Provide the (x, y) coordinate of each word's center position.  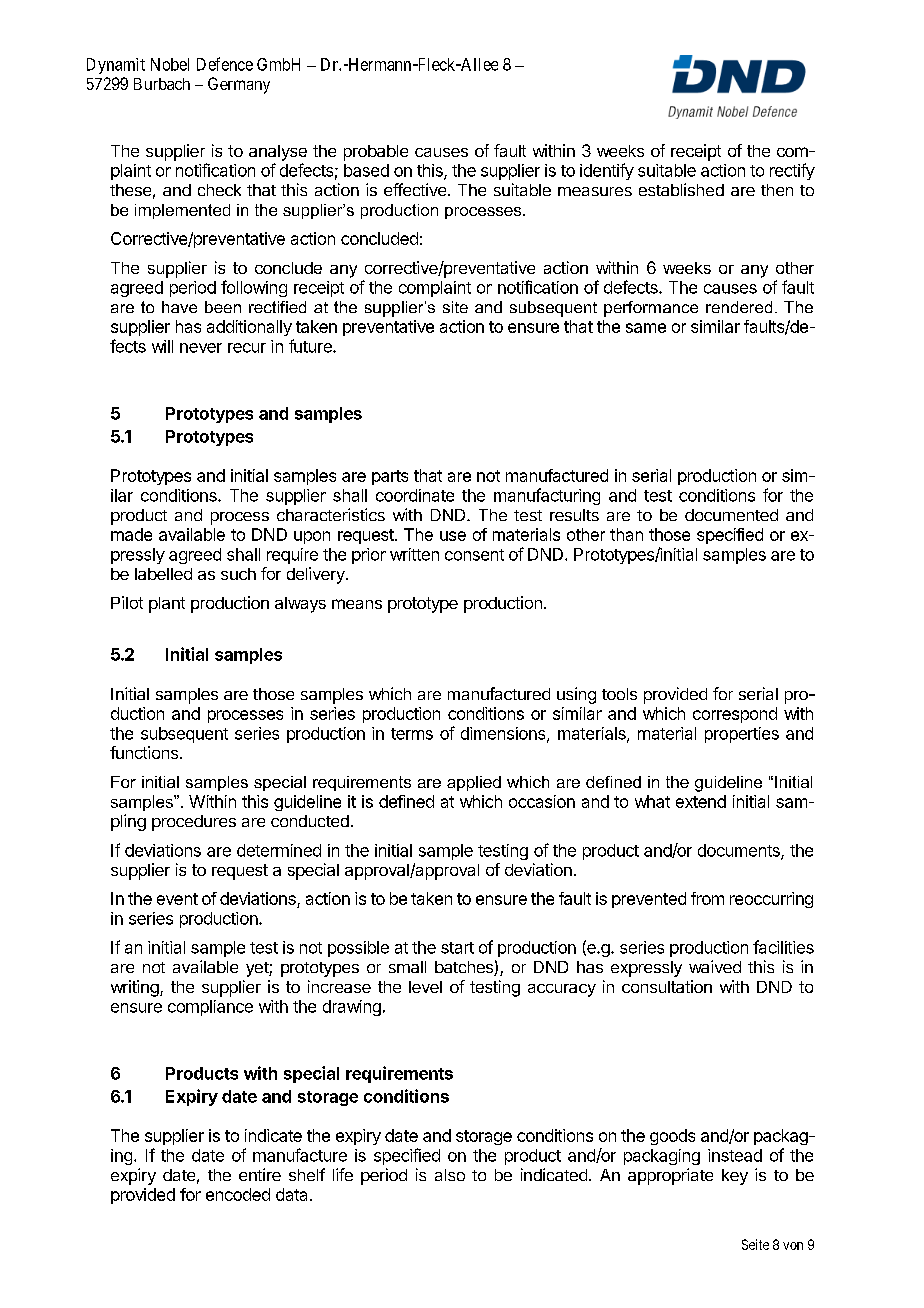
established (681, 189)
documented (731, 515)
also (450, 1175)
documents (740, 851)
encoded (238, 1194)
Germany (239, 85)
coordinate (415, 495)
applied (474, 783)
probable (376, 153)
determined (279, 850)
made (131, 534)
